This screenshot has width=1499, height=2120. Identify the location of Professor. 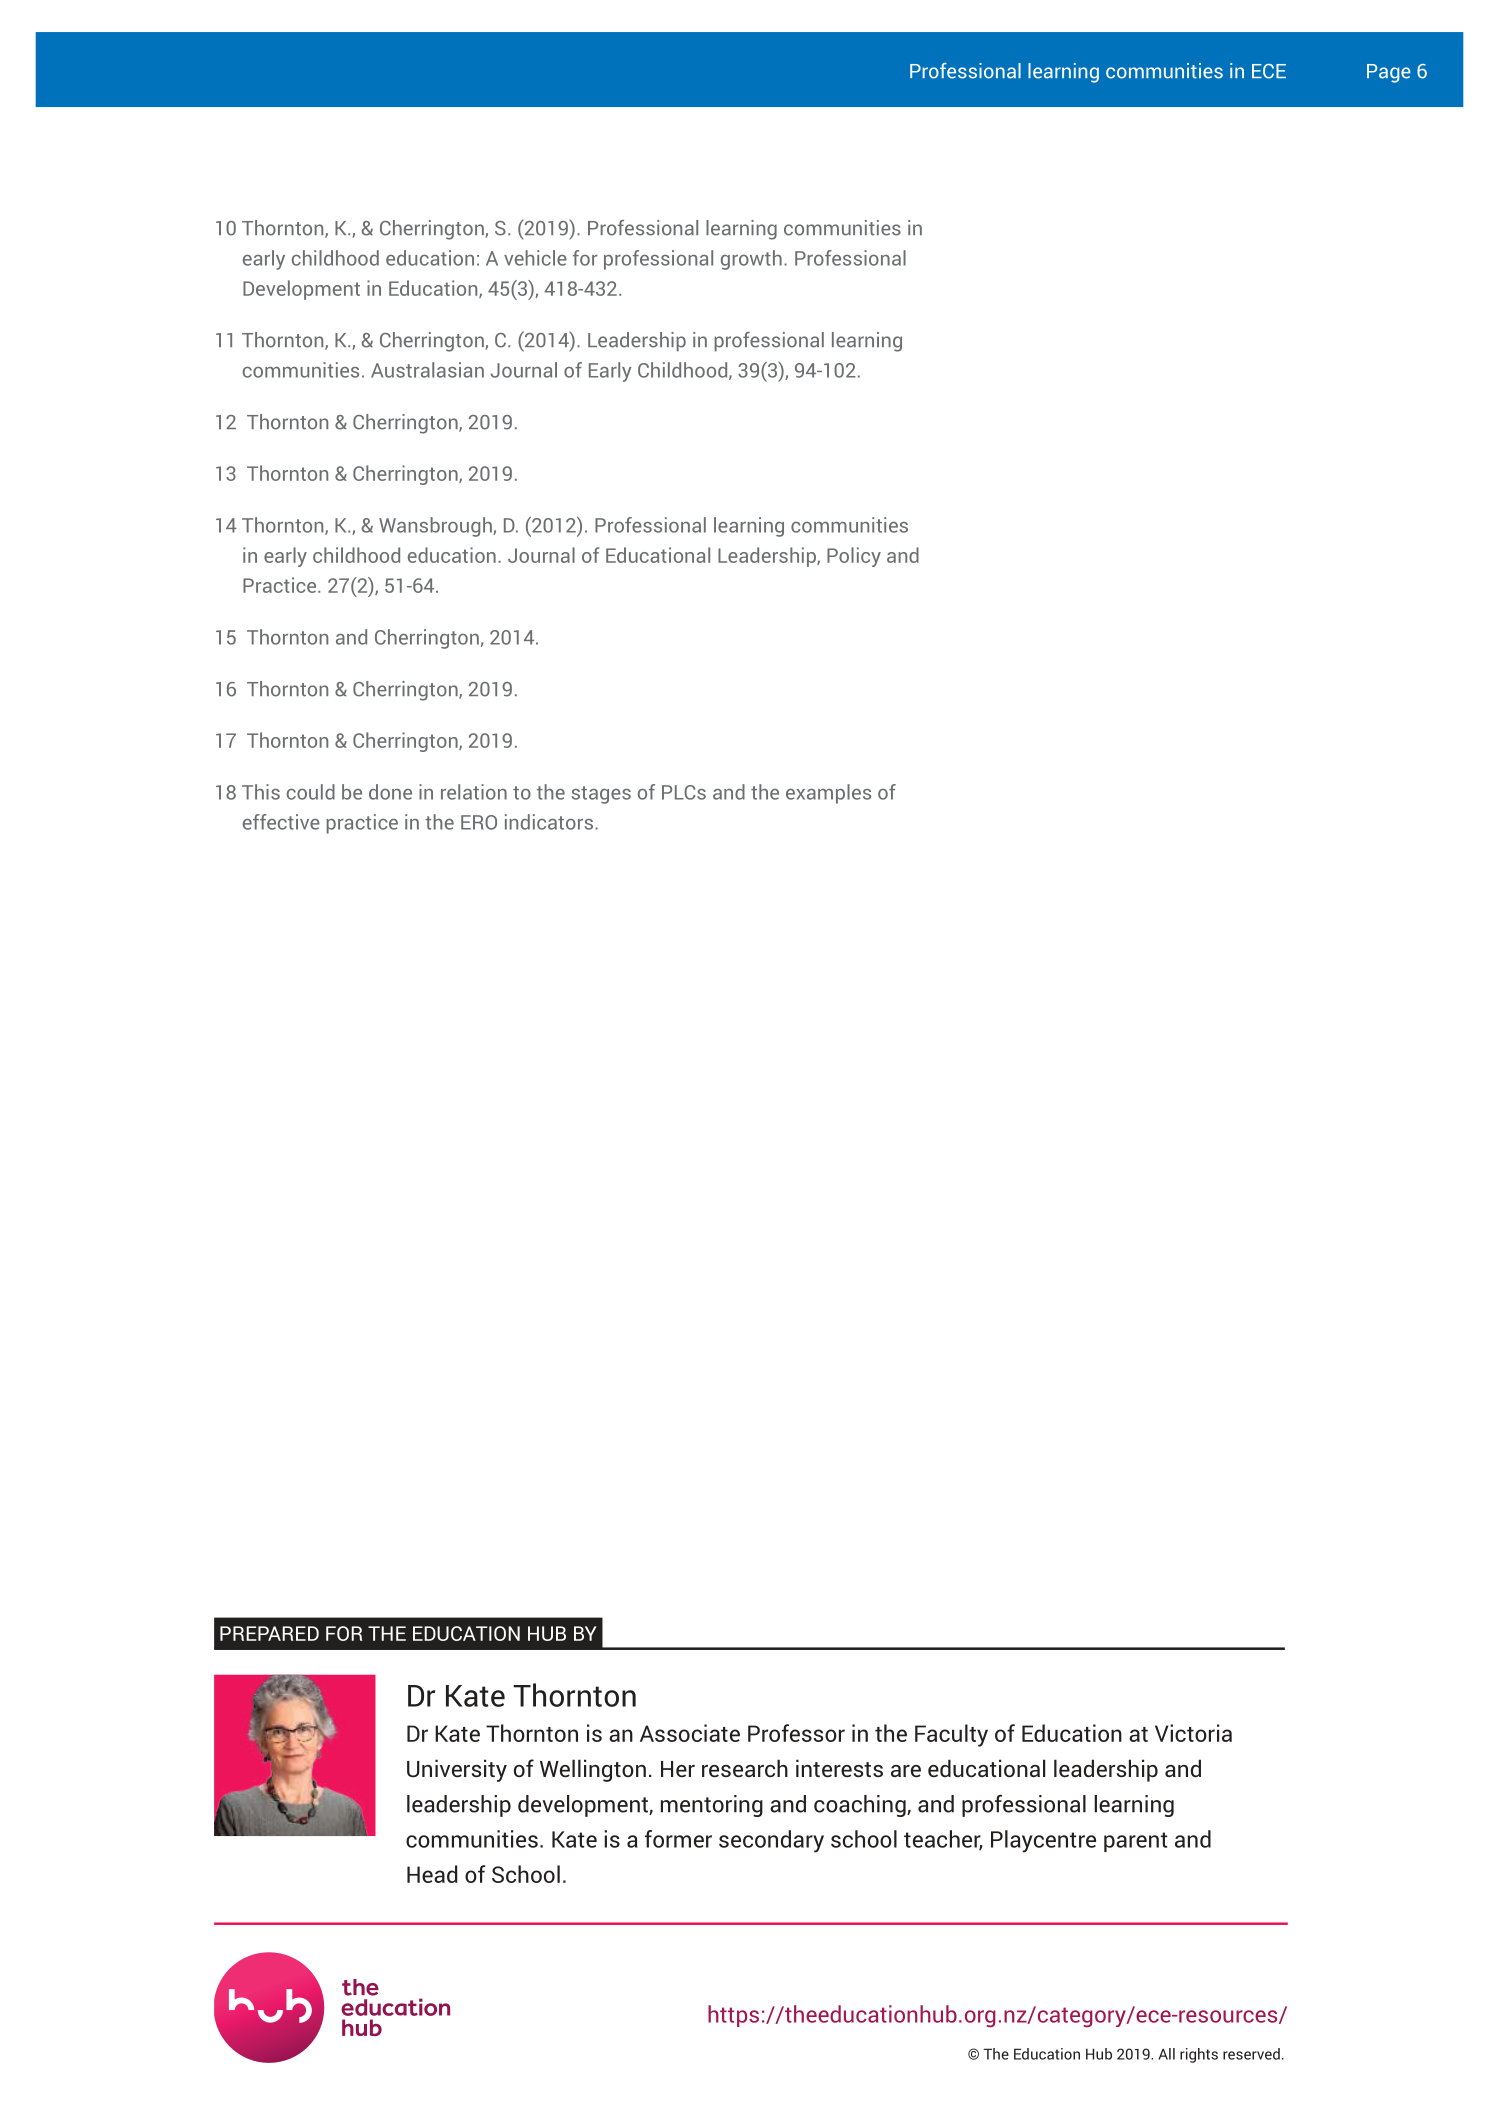
(796, 1733).
